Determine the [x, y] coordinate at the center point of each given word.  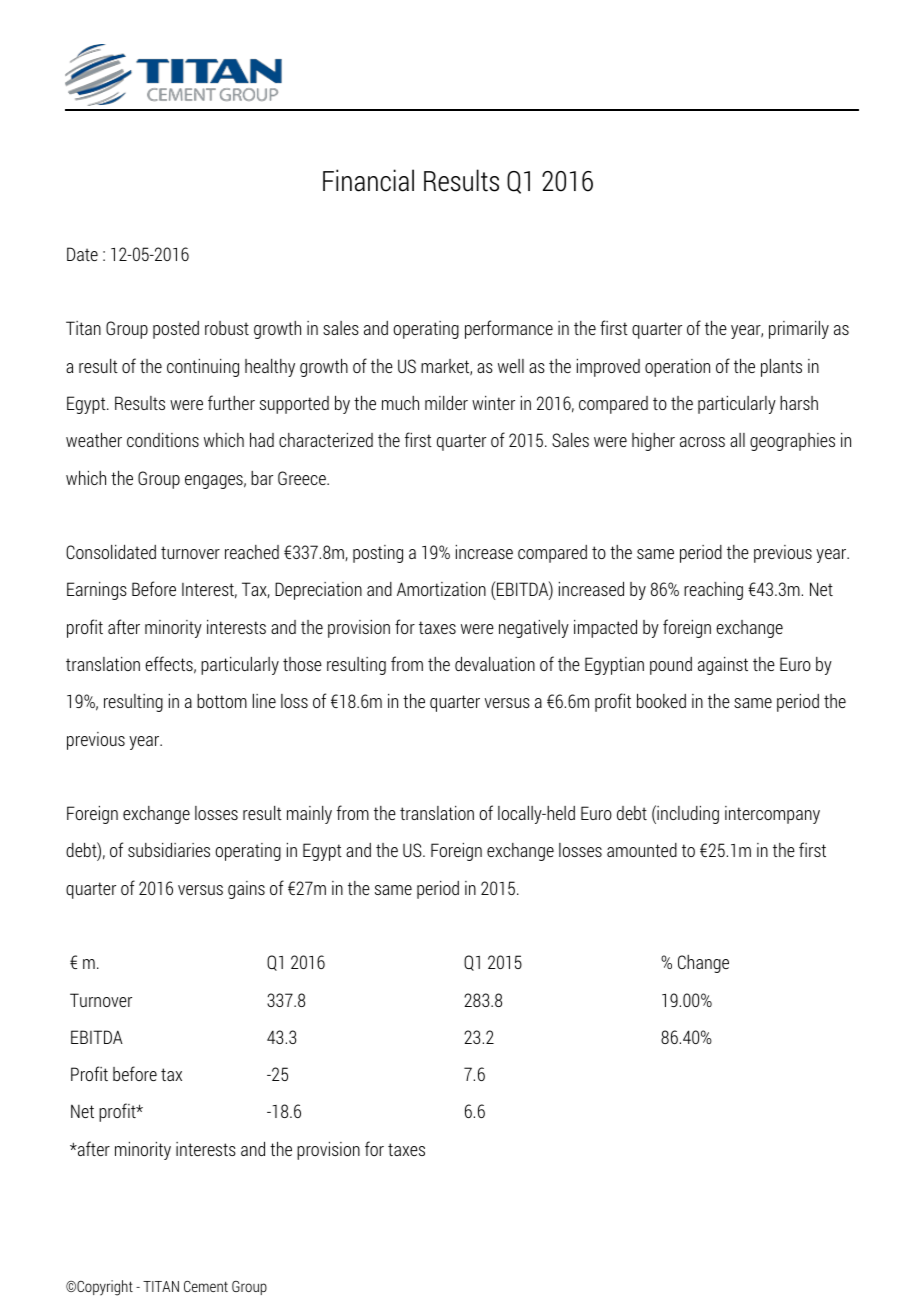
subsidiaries [169, 849]
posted [176, 330]
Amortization [441, 589]
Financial [368, 180]
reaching [713, 591]
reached [252, 552]
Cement [206, 1286]
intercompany [772, 815]
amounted [642, 850]
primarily [799, 329]
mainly [309, 815]
